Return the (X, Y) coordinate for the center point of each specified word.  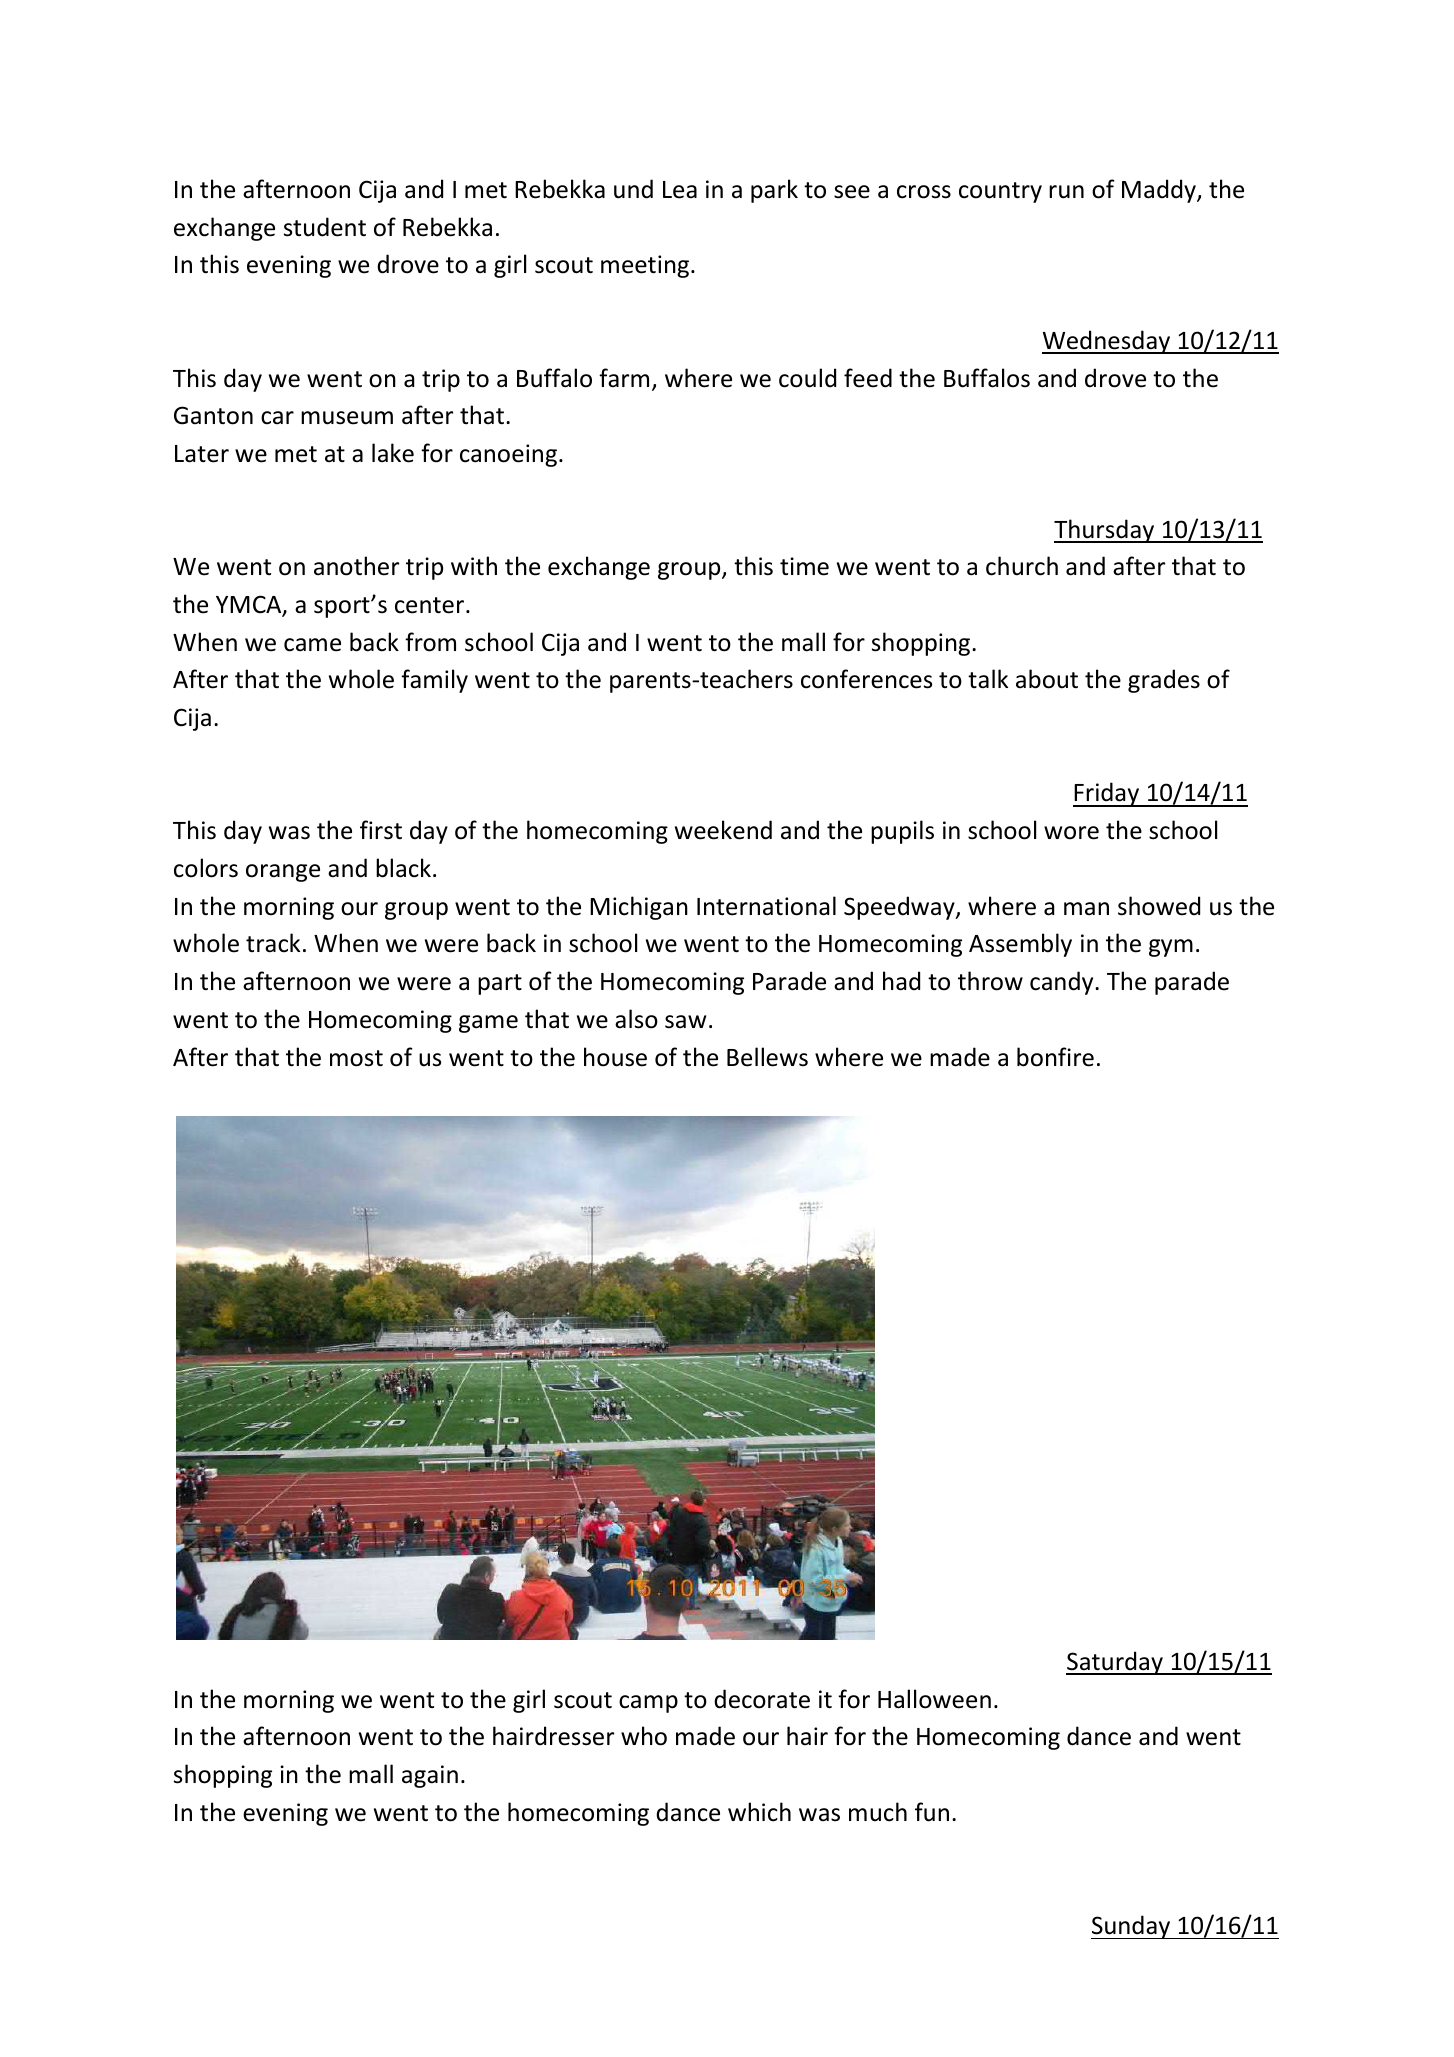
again (430, 1776)
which (759, 1812)
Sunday (1132, 1927)
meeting (645, 266)
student (325, 227)
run (1066, 192)
